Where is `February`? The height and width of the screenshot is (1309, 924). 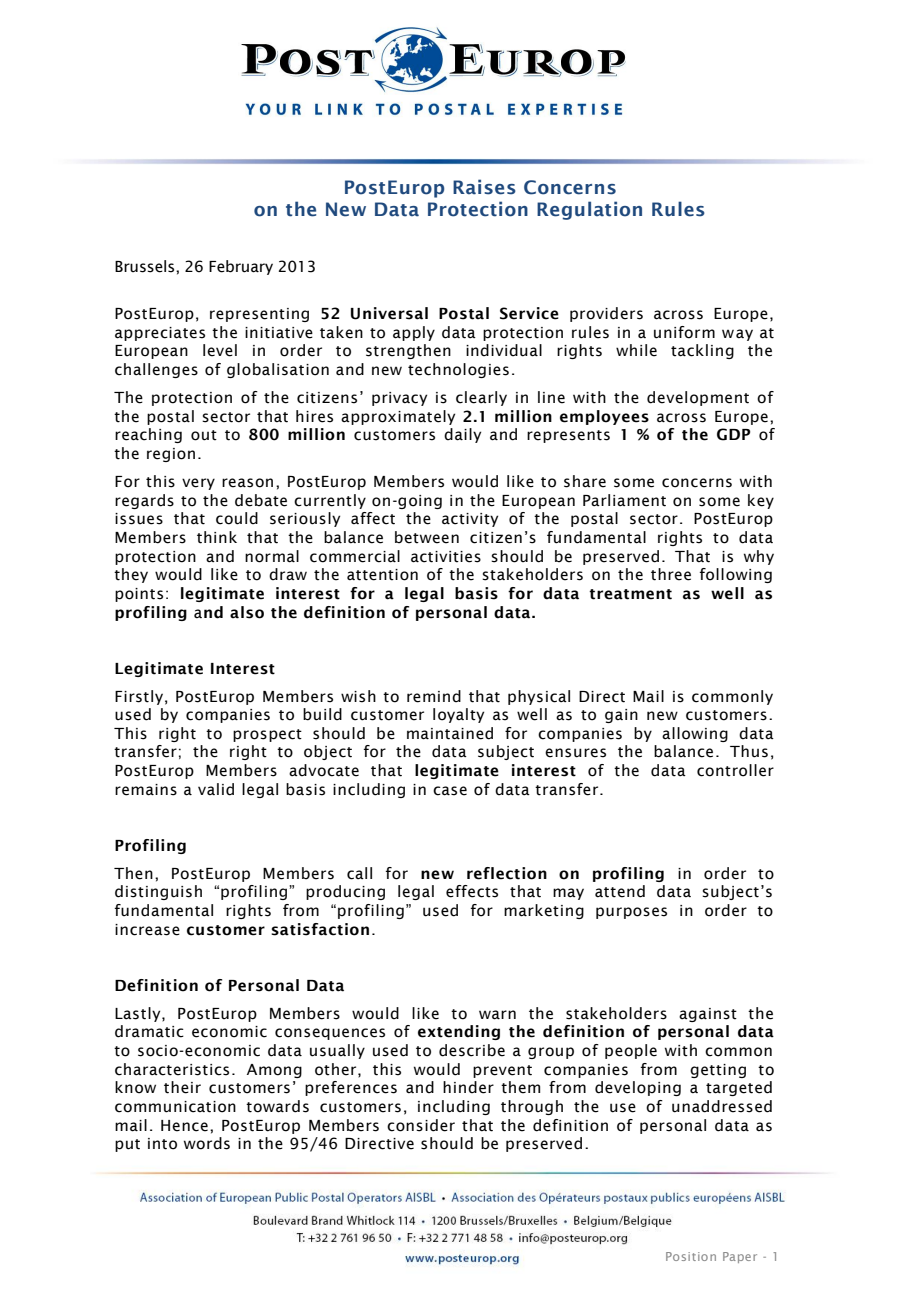 February is located at coordinates (241, 267).
